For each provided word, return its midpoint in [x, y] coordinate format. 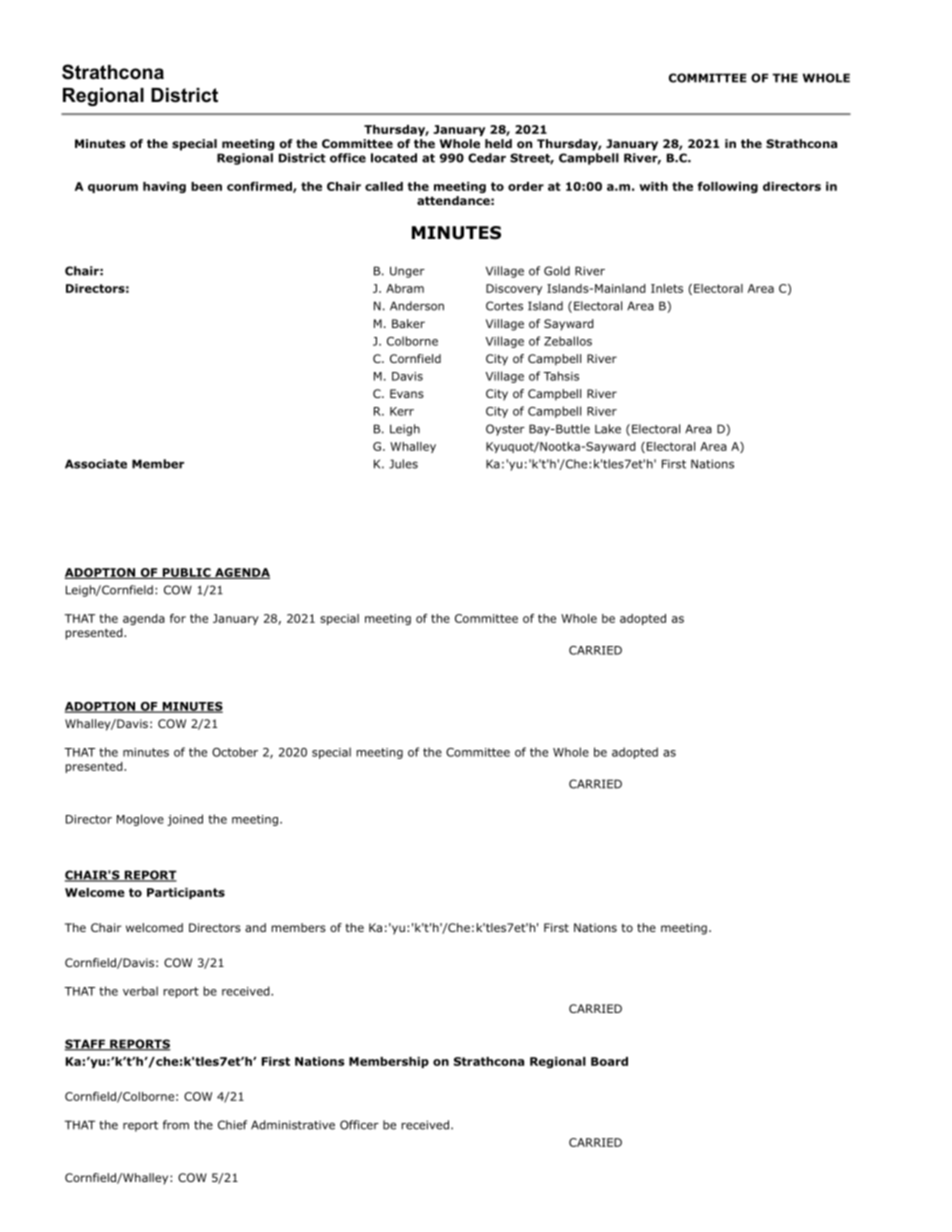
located [394, 158]
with [653, 186]
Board [609, 1061]
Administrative [293, 1125]
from [176, 1125]
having [164, 187]
